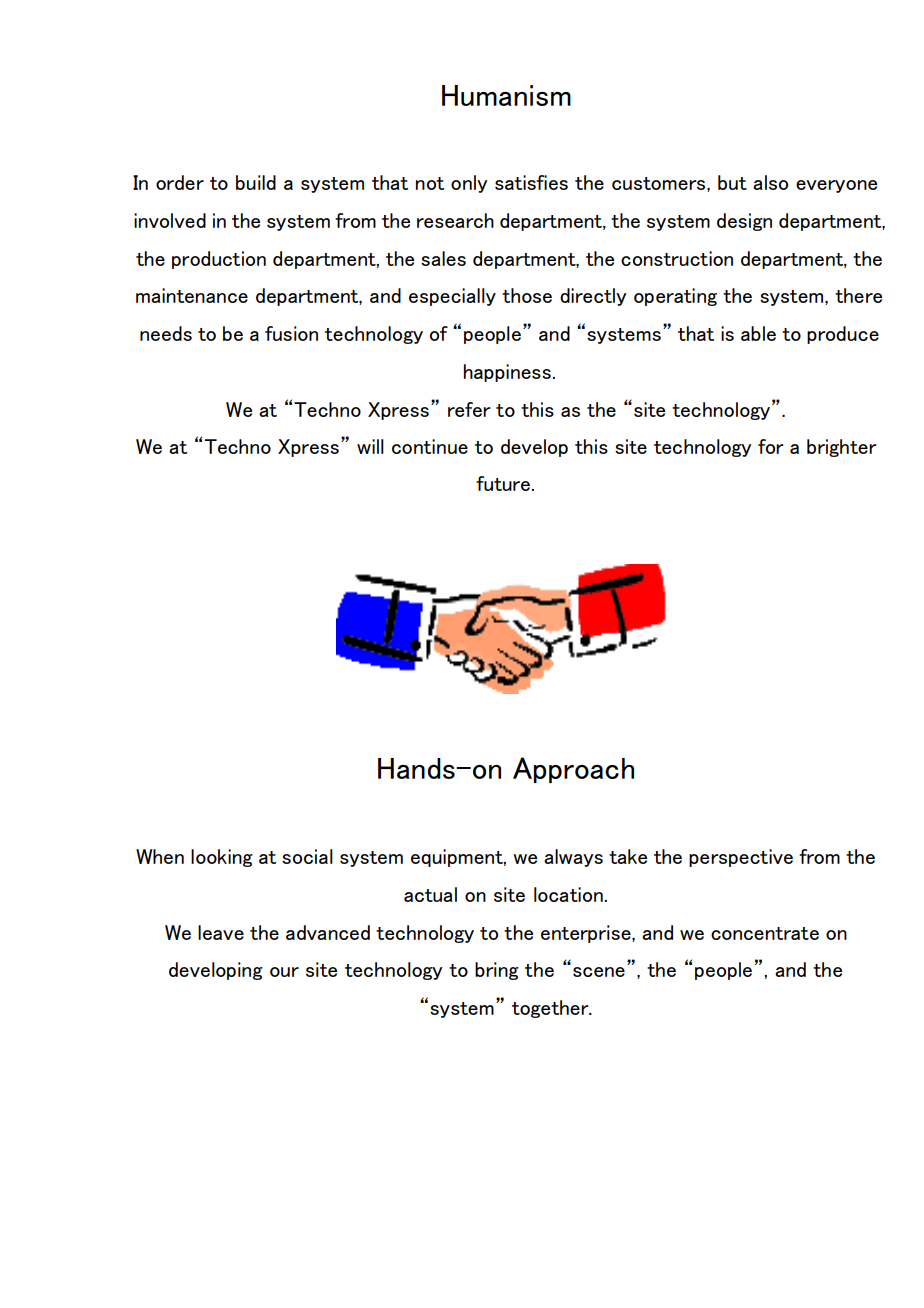  I want to click on build, so click(256, 182).
